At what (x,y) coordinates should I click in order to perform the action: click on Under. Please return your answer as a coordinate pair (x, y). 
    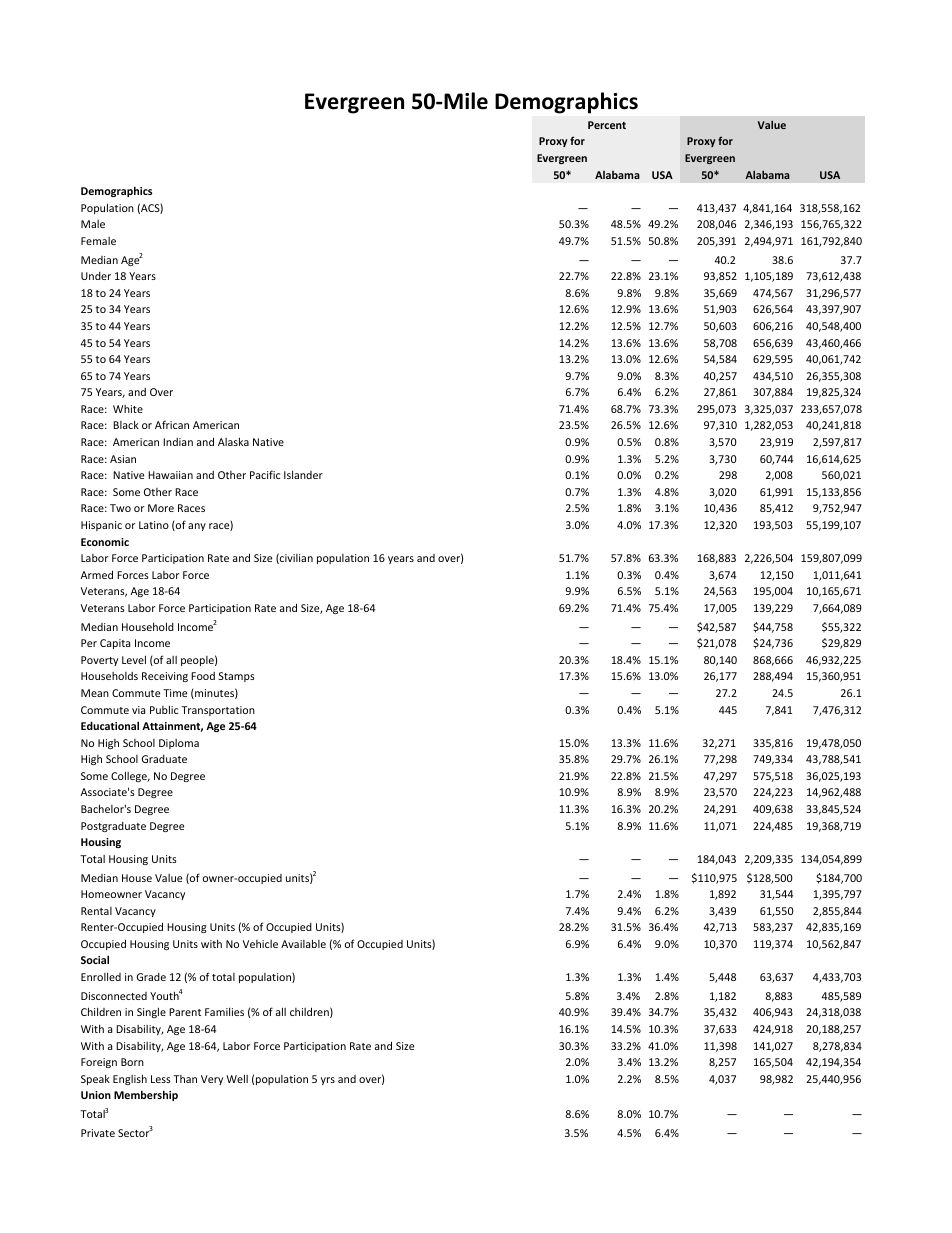
    Looking at the image, I should click on (96, 276).
